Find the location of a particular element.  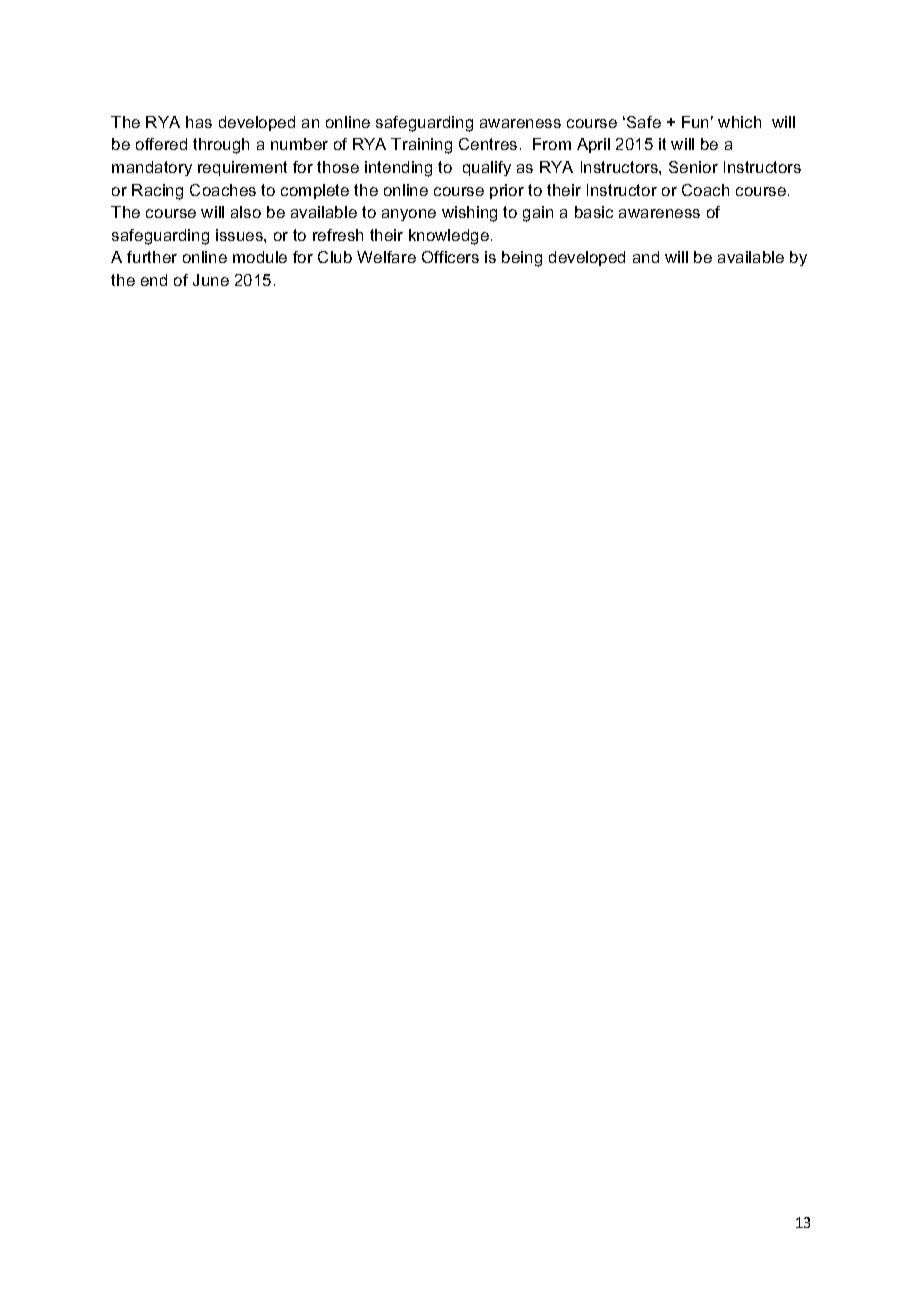

issues is located at coordinates (240, 235).
